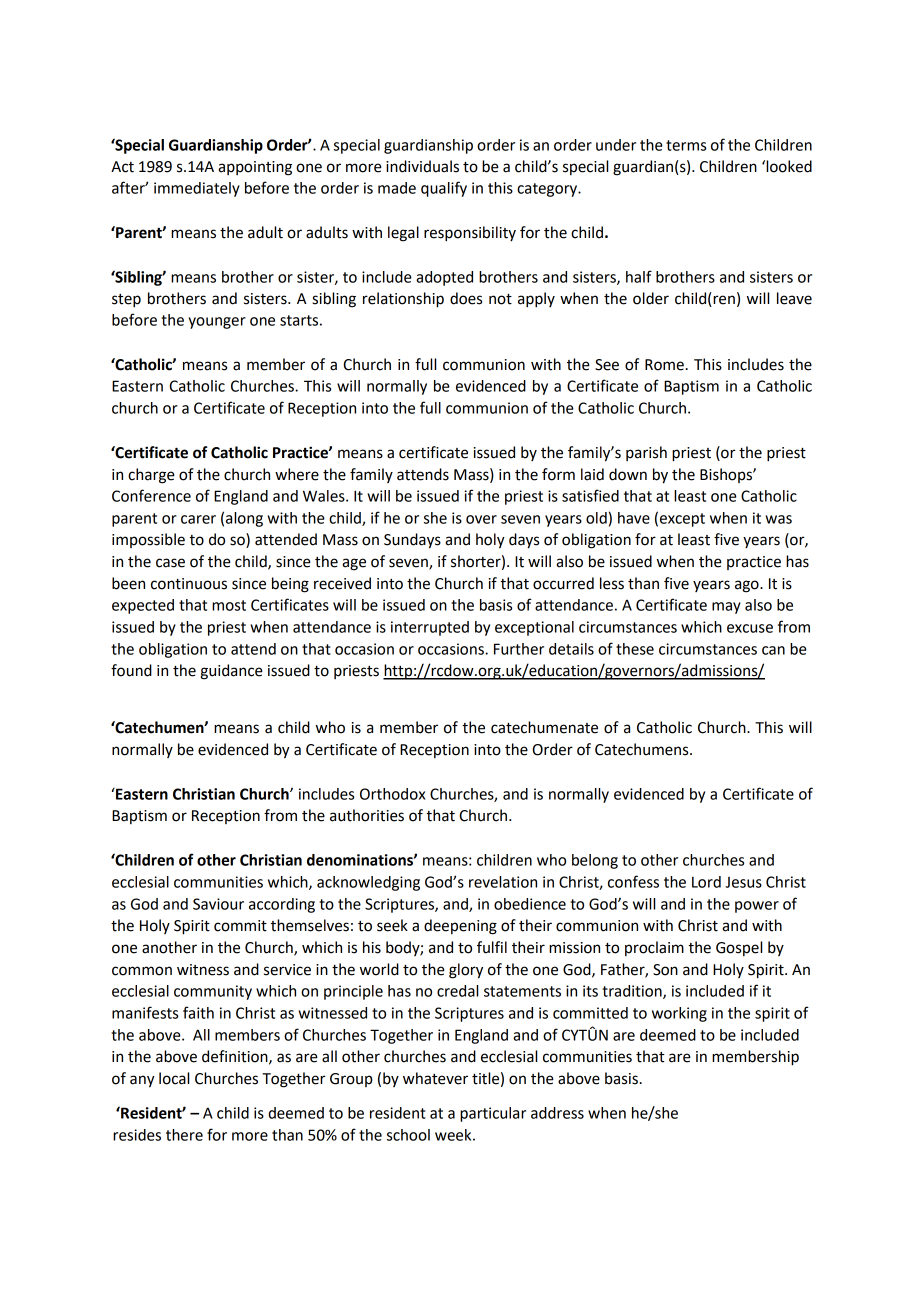 This screenshot has width=924, height=1308. I want to click on qualify, so click(444, 189).
